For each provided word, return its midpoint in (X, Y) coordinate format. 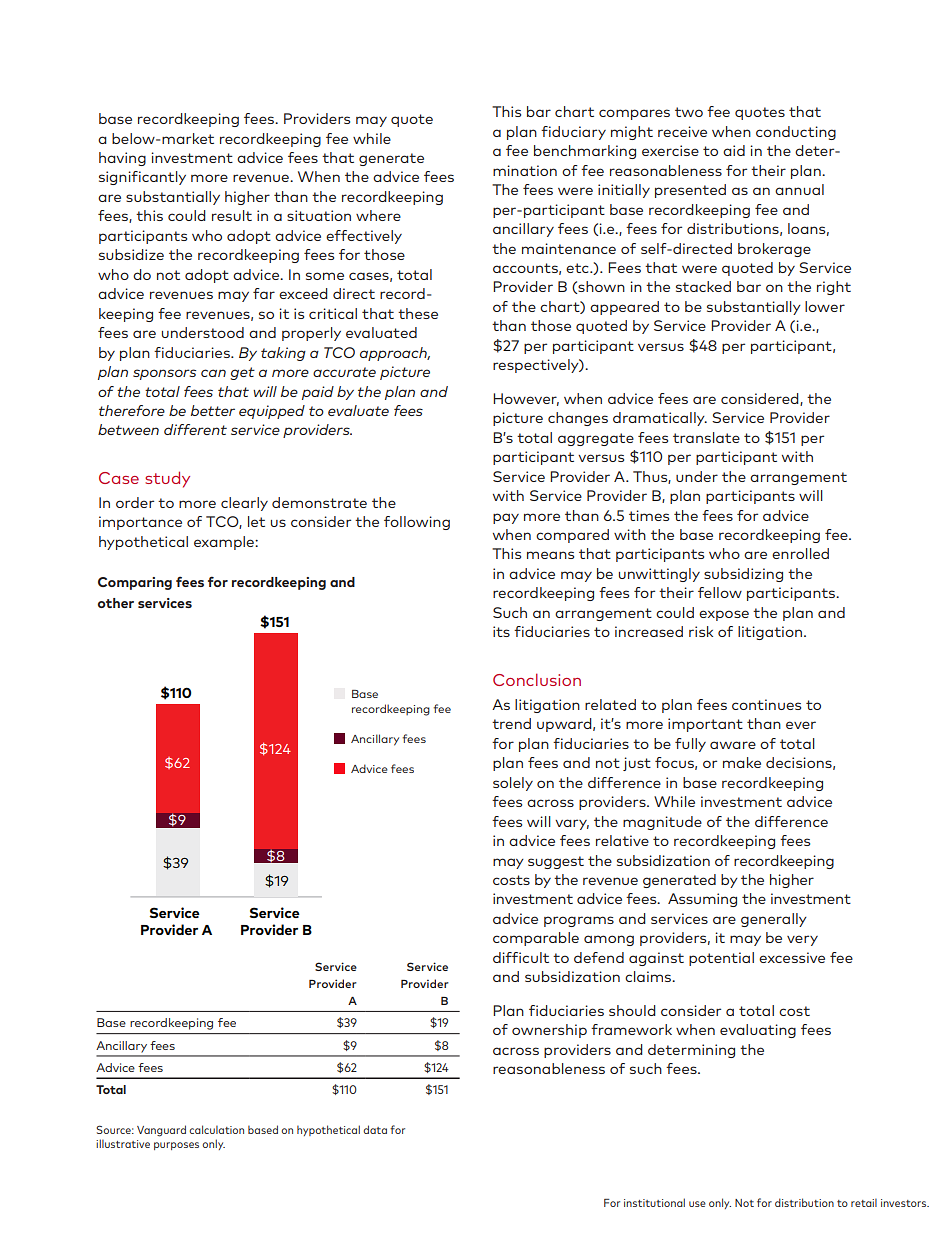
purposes (176, 1146)
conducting (796, 133)
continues (766, 704)
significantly (142, 178)
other (116, 603)
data (375, 1129)
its (501, 631)
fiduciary (573, 133)
